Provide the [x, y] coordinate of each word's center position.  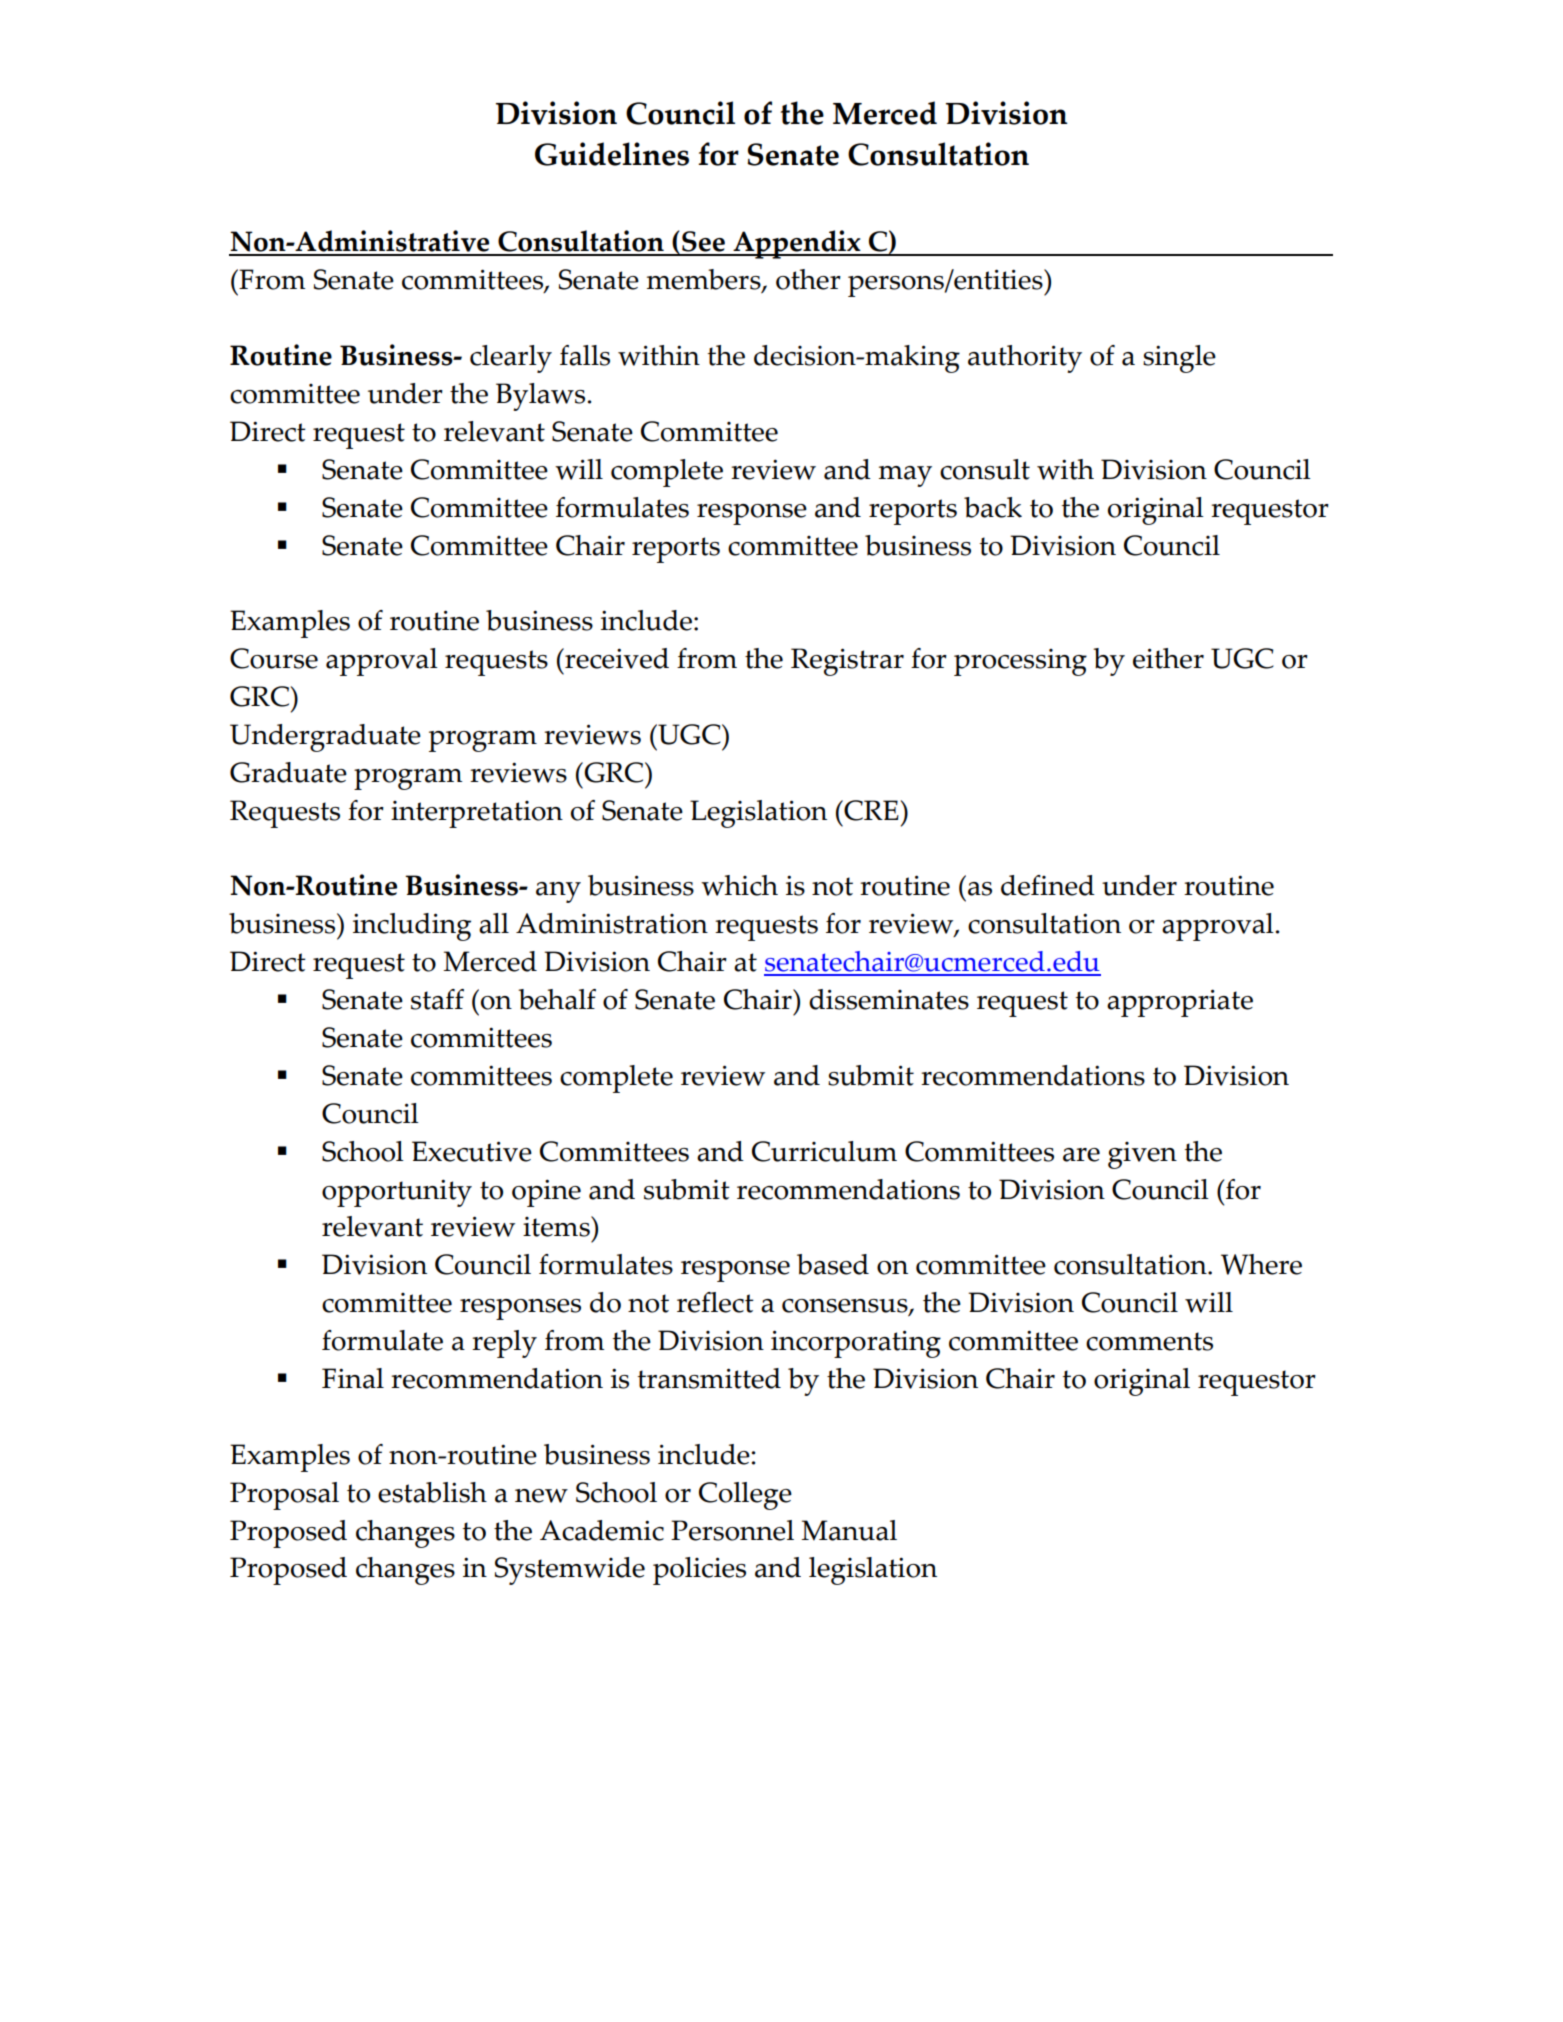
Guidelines [612, 154]
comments [1149, 1341]
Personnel [732, 1530]
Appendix [797, 244]
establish [432, 1492]
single [1179, 359]
